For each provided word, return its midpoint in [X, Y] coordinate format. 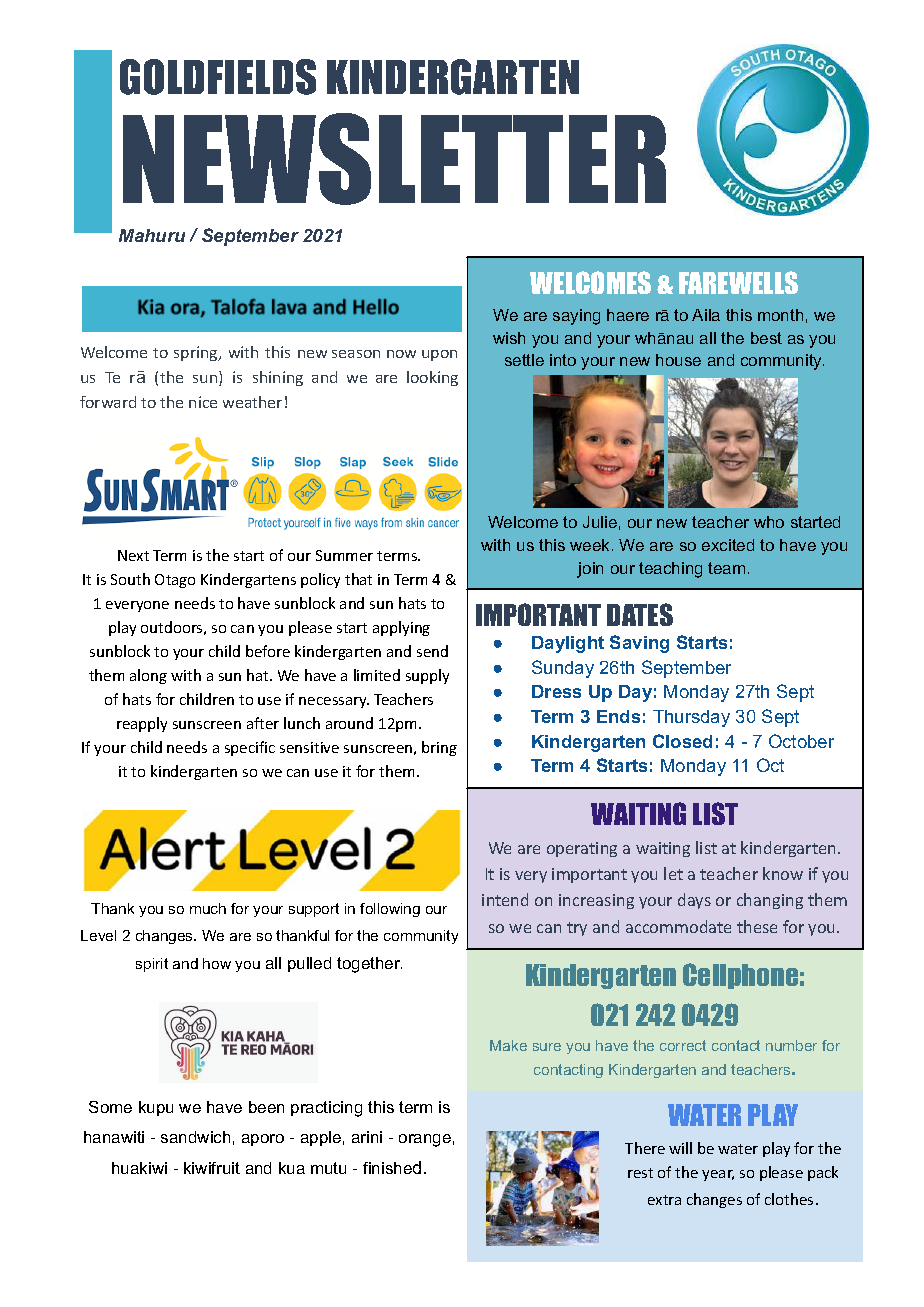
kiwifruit [212, 1168]
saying [576, 317]
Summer [344, 555]
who [769, 522]
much [208, 908]
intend [505, 899]
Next [133, 555]
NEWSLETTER [394, 159]
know [783, 873]
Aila [706, 315]
